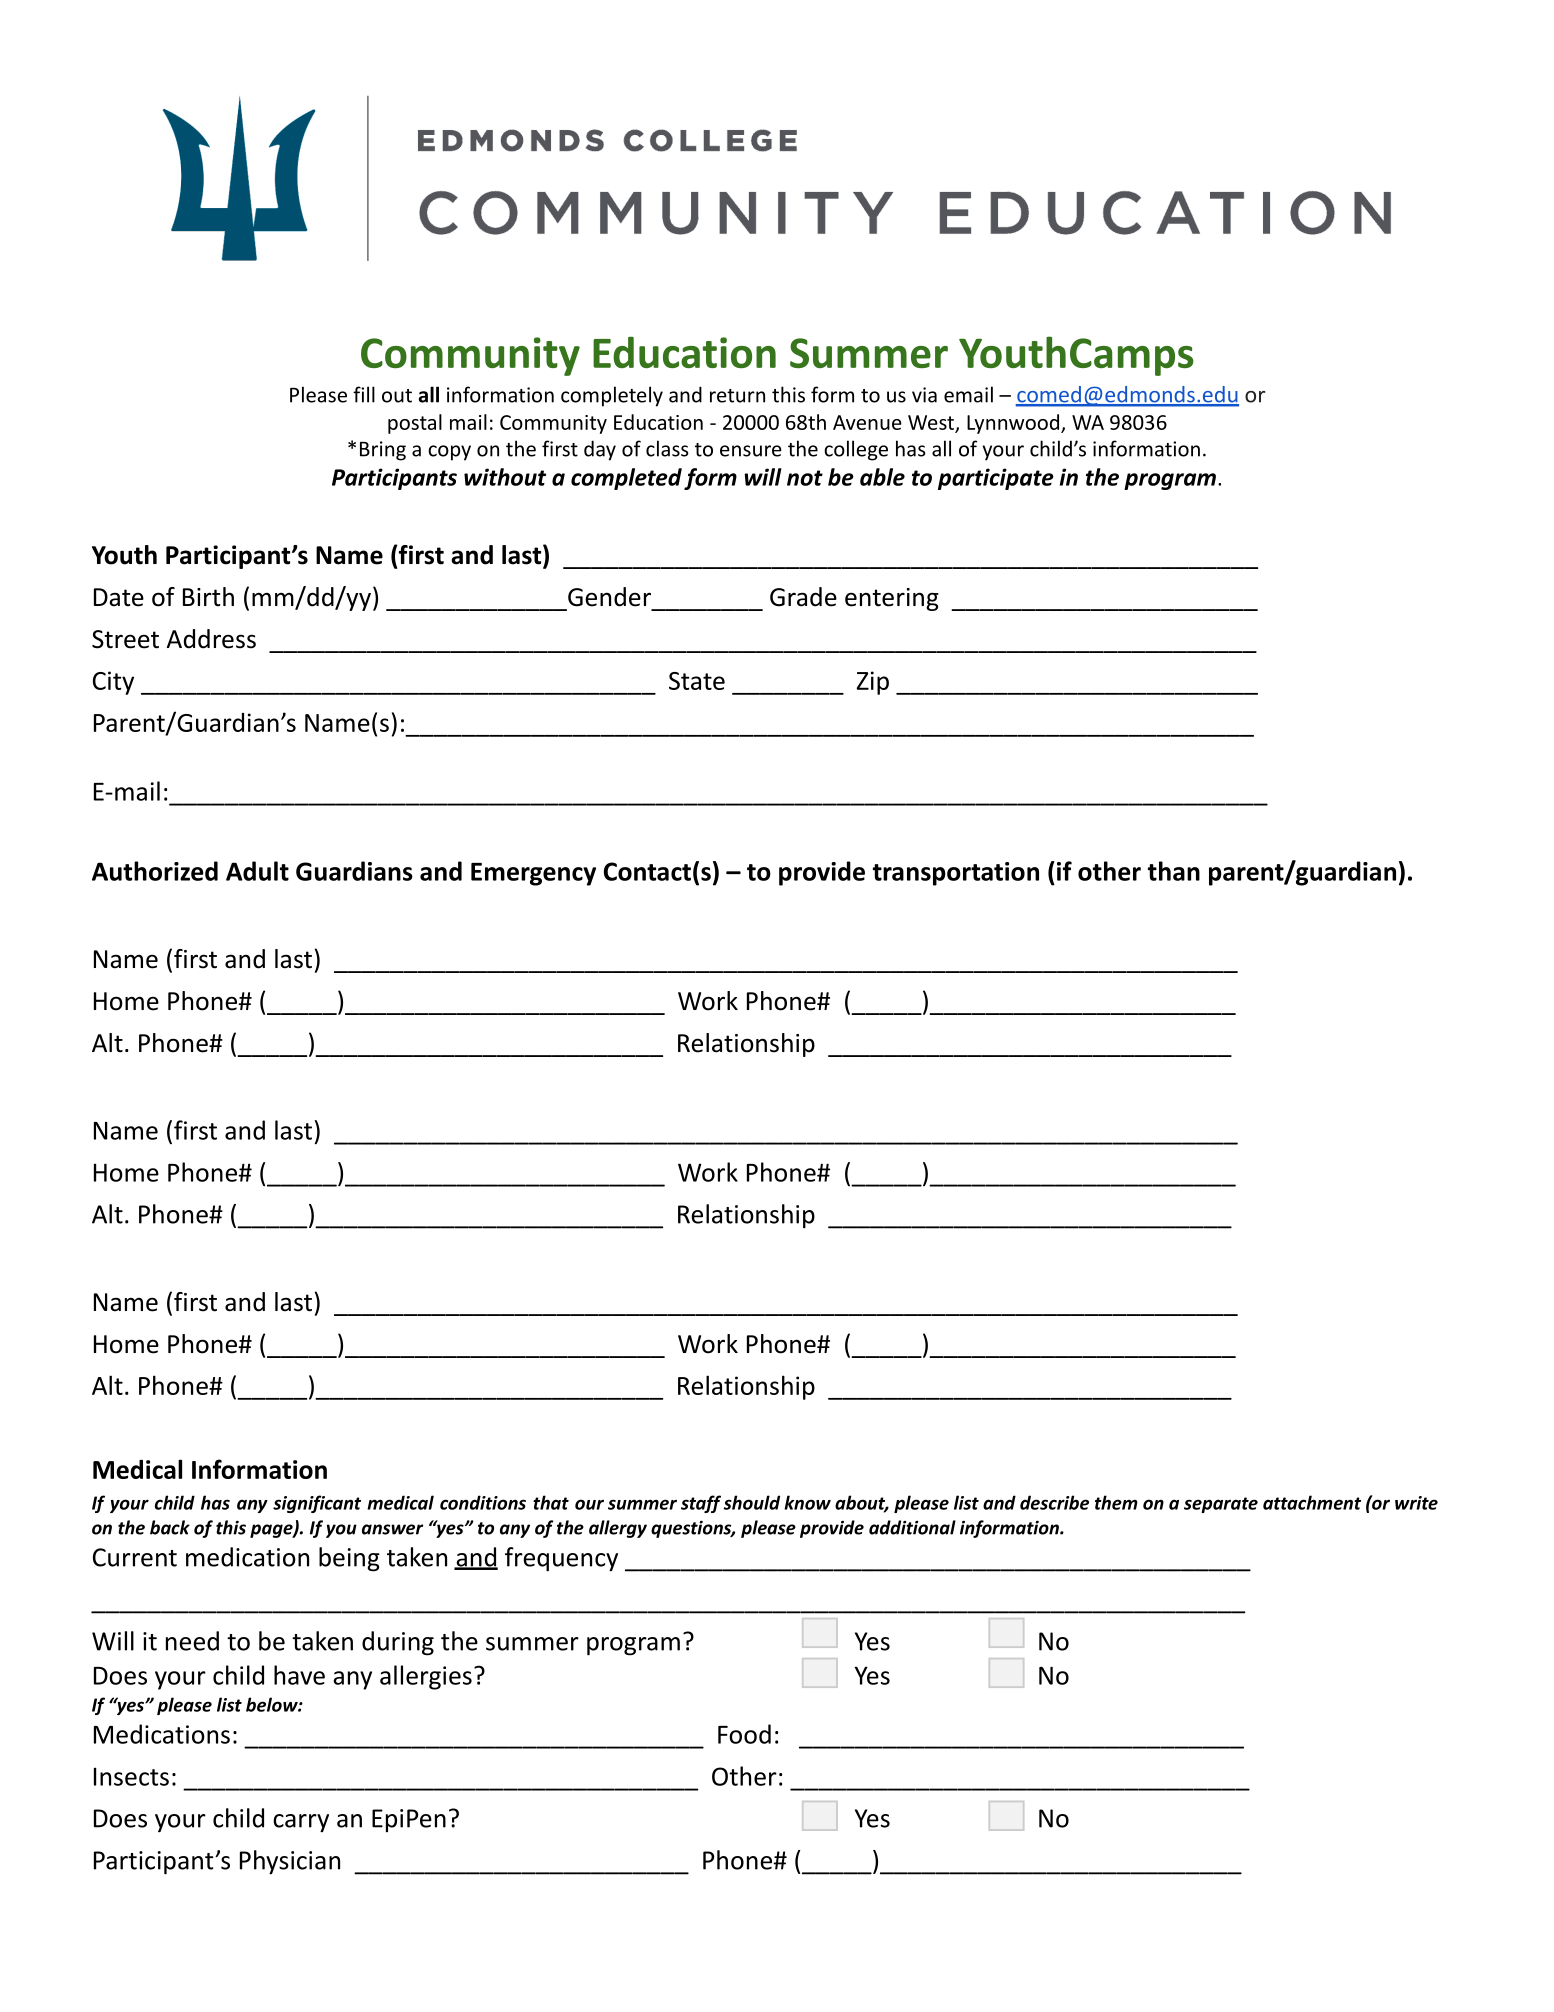 The width and height of the page is (1554, 2012). What do you see at coordinates (996, 479) in the page?
I see `participate` at bounding box center [996, 479].
